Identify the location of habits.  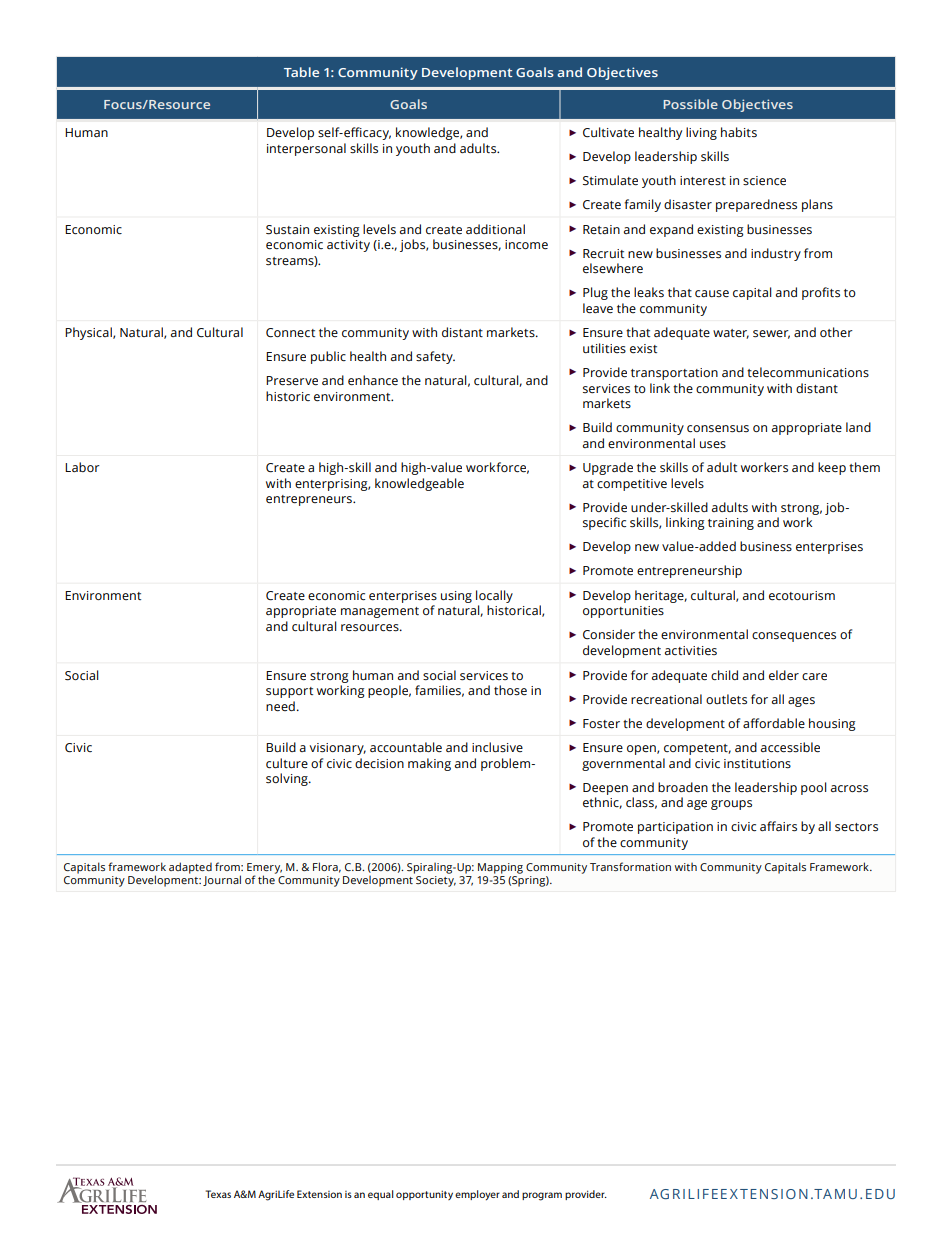
(739, 132).
